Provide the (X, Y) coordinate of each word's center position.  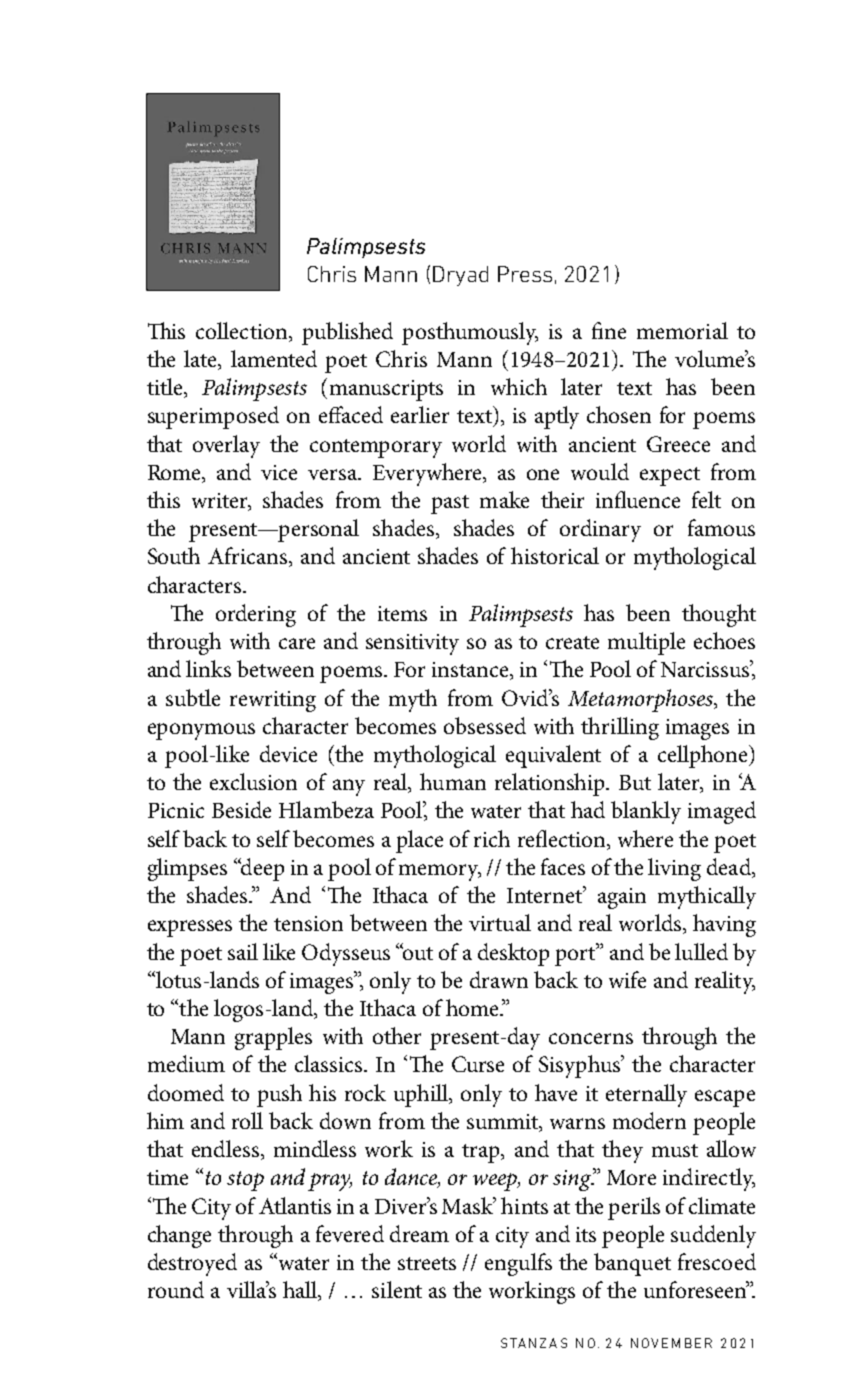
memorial (682, 330)
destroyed (192, 1264)
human (453, 781)
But (635, 782)
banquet (632, 1264)
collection (243, 330)
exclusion (253, 781)
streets (427, 1263)
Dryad (460, 276)
